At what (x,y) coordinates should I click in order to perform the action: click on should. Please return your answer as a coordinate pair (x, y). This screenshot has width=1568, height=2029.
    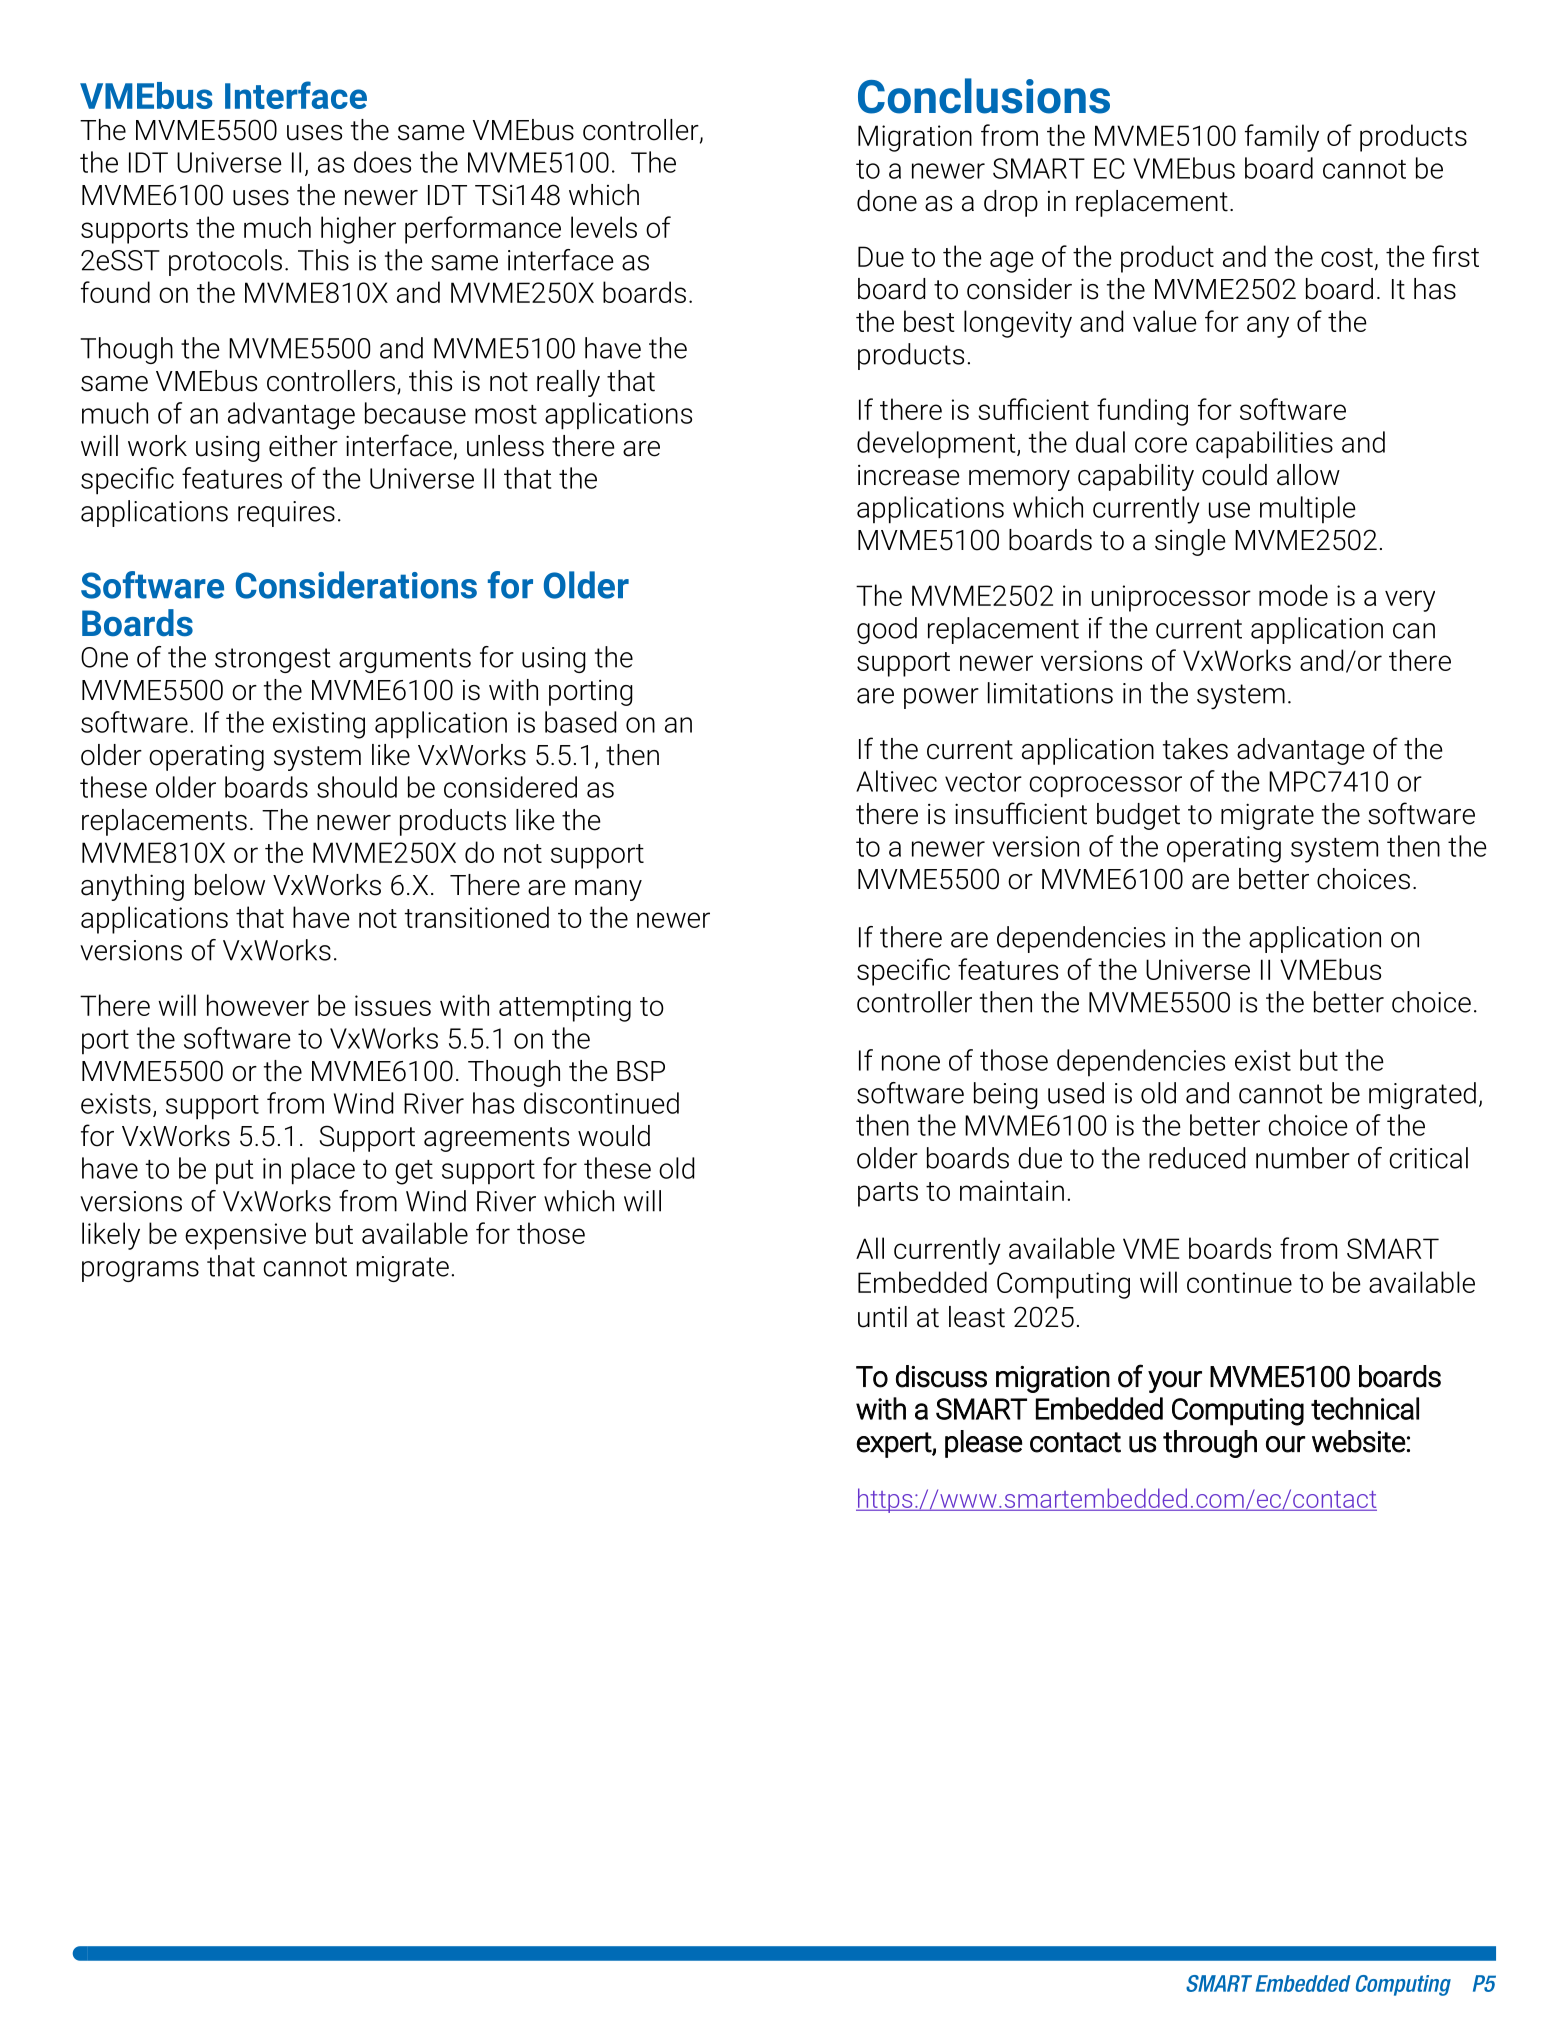
    Looking at the image, I should click on (357, 787).
